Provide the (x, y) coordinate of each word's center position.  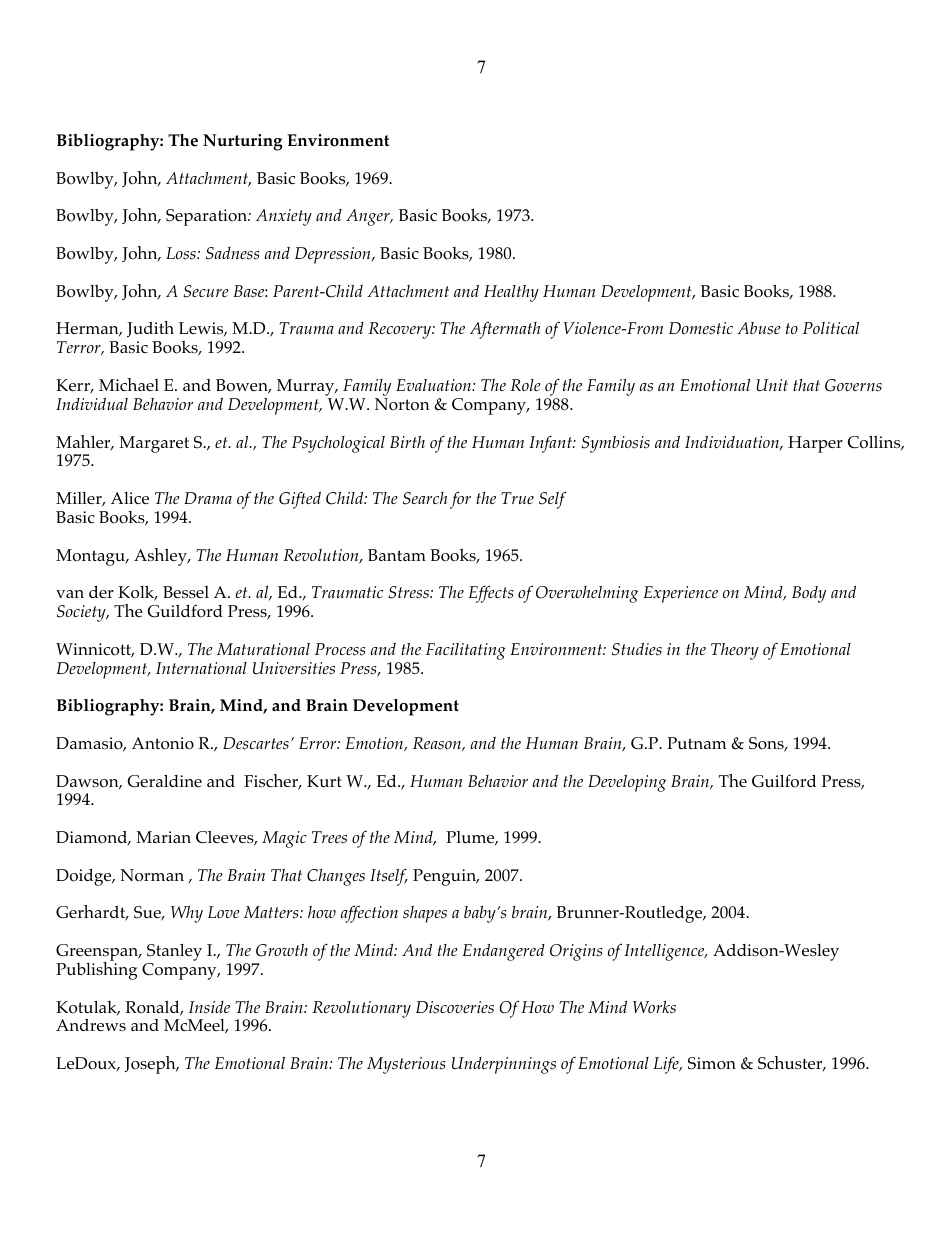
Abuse (759, 328)
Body (809, 594)
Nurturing (243, 142)
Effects (491, 594)
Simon (712, 1063)
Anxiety (284, 217)
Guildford (185, 611)
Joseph (151, 1065)
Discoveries (455, 1007)
